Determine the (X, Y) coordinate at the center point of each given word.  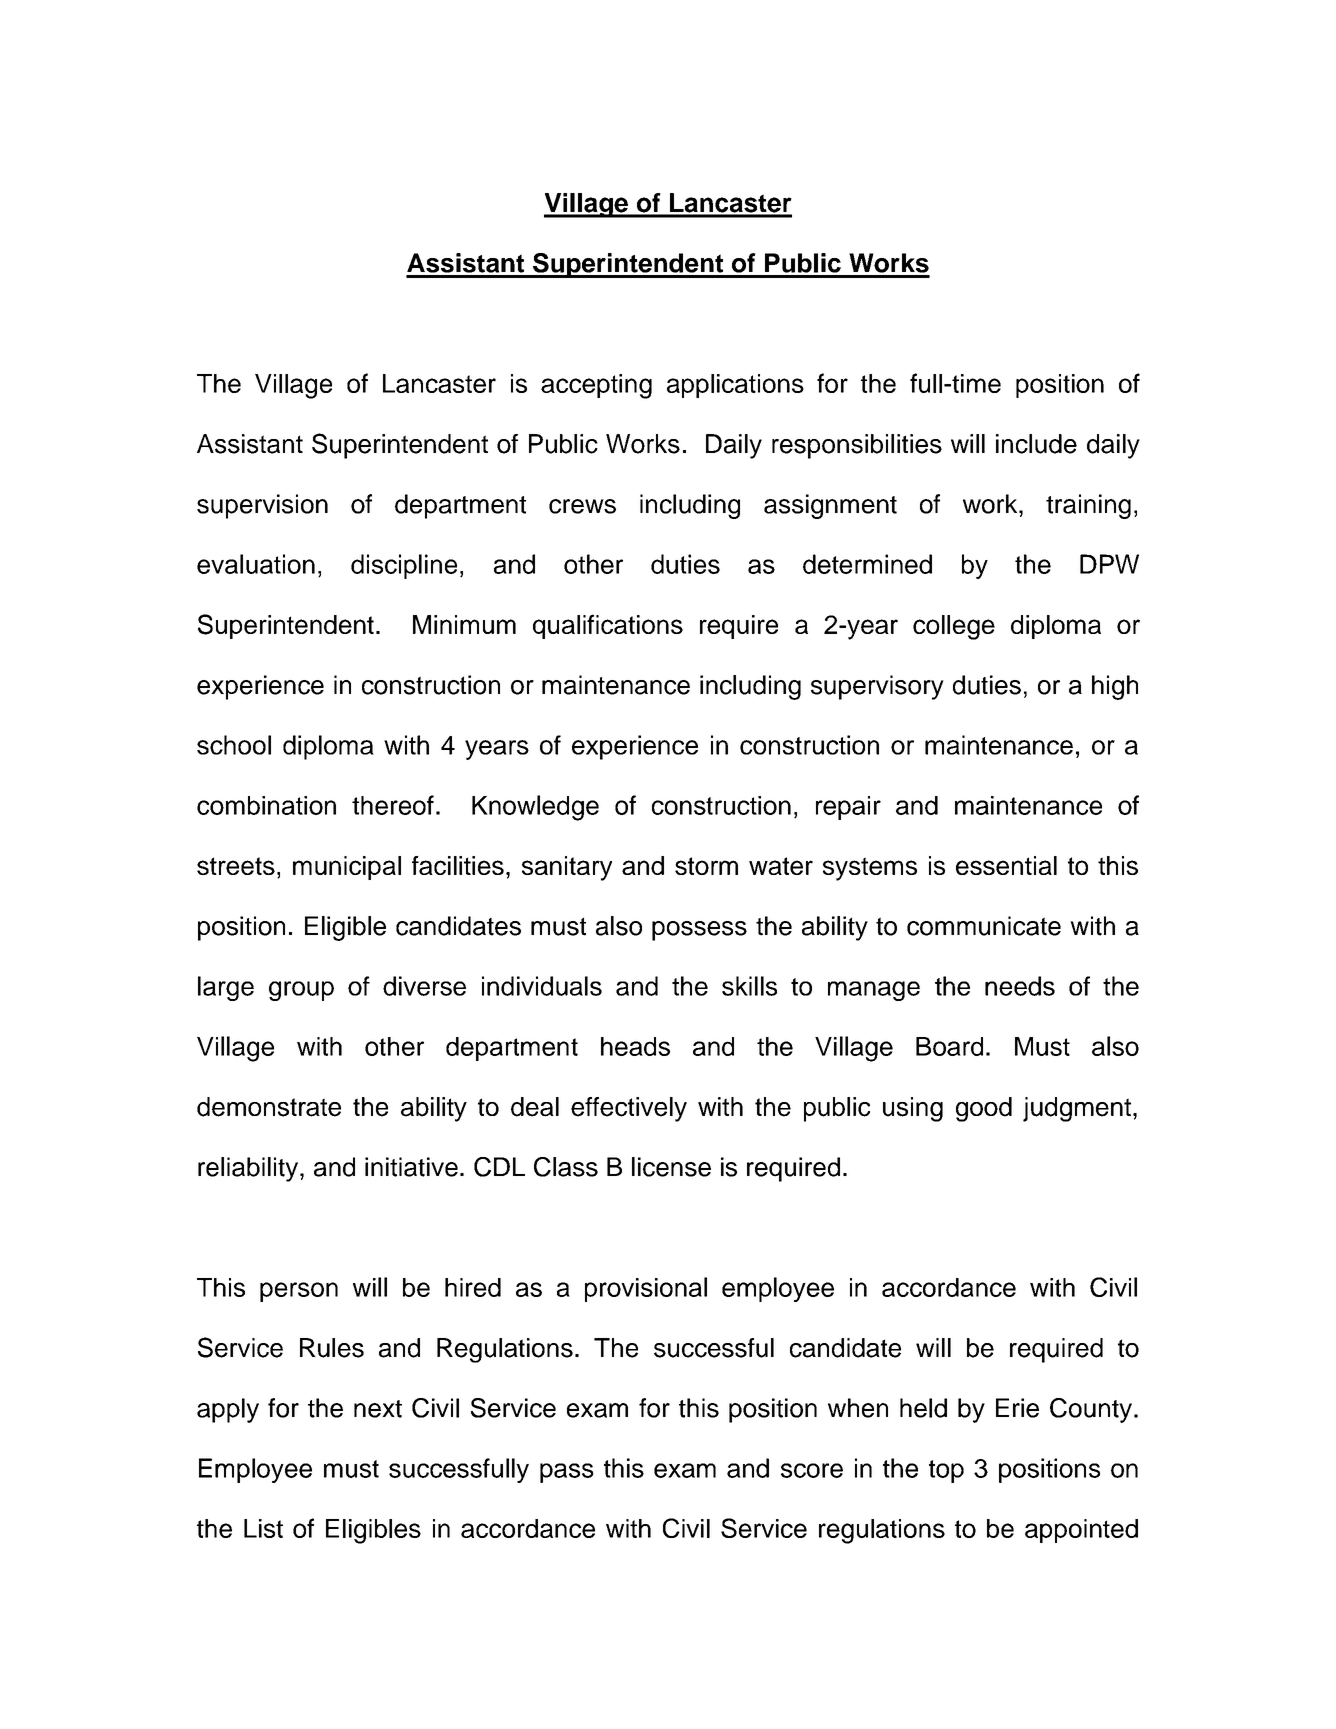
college (954, 627)
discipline (404, 566)
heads (635, 1046)
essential (1006, 865)
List (263, 1528)
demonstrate (269, 1107)
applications (735, 386)
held (923, 1408)
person (299, 1292)
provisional (646, 1289)
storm (706, 866)
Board (949, 1046)
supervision (262, 506)
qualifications (608, 626)
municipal (347, 868)
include (1036, 444)
